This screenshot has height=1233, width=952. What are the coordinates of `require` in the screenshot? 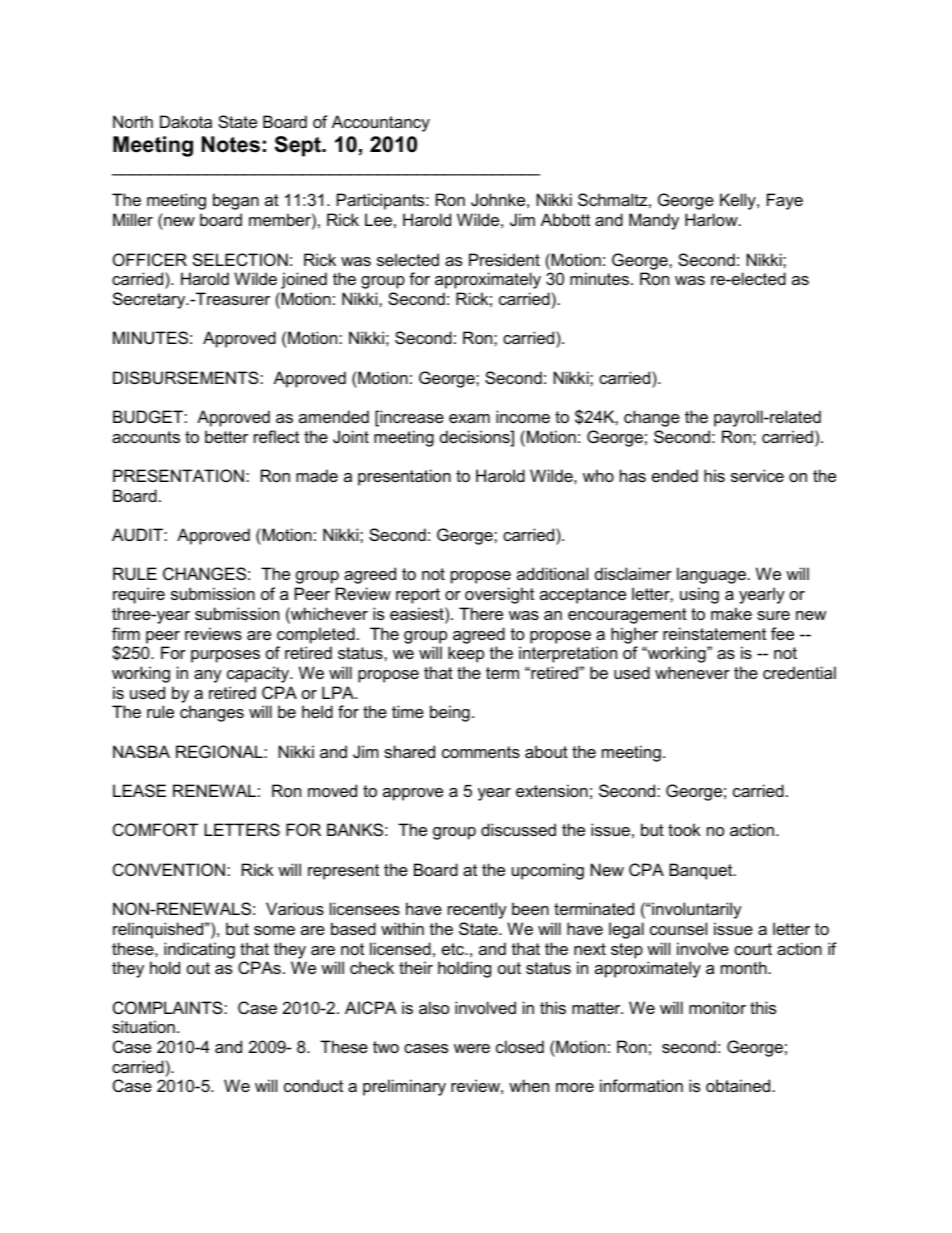 It's located at (139, 595).
